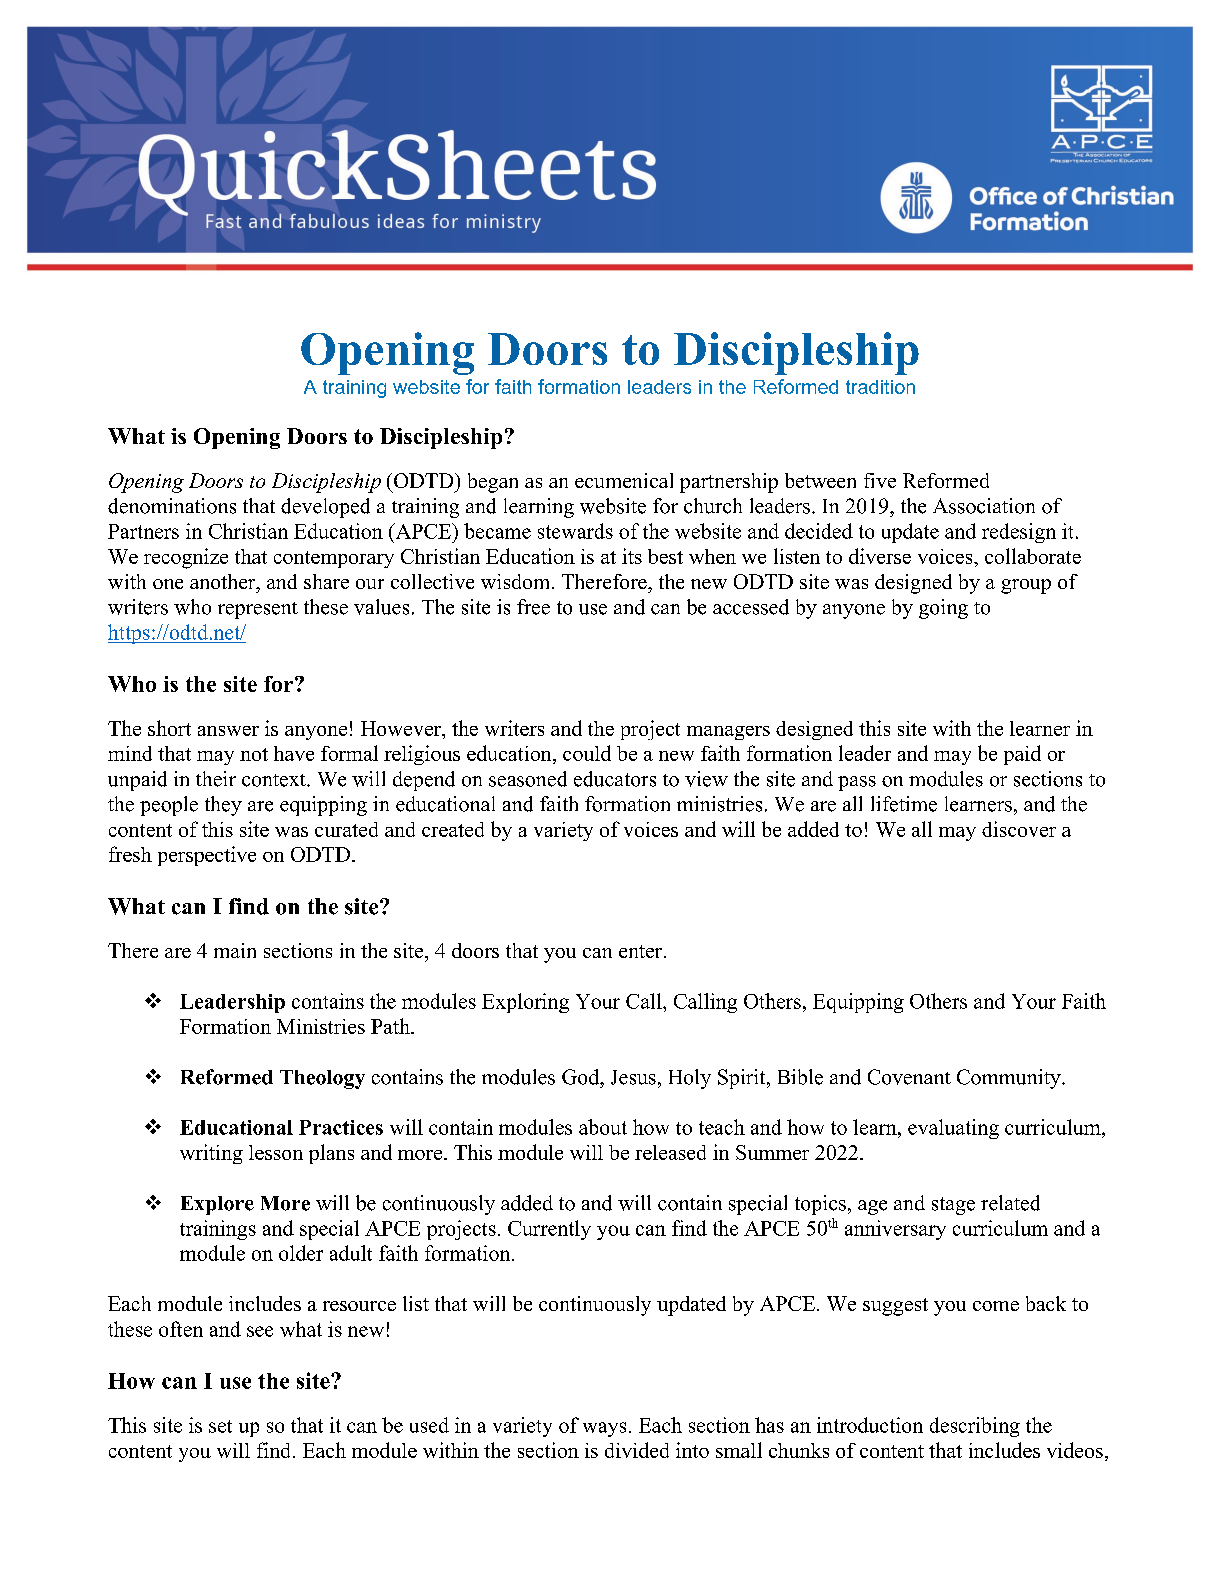 This document has height=1579, width=1220. Describe the element at coordinates (615, 779) in the document. I see `educators` at that location.
